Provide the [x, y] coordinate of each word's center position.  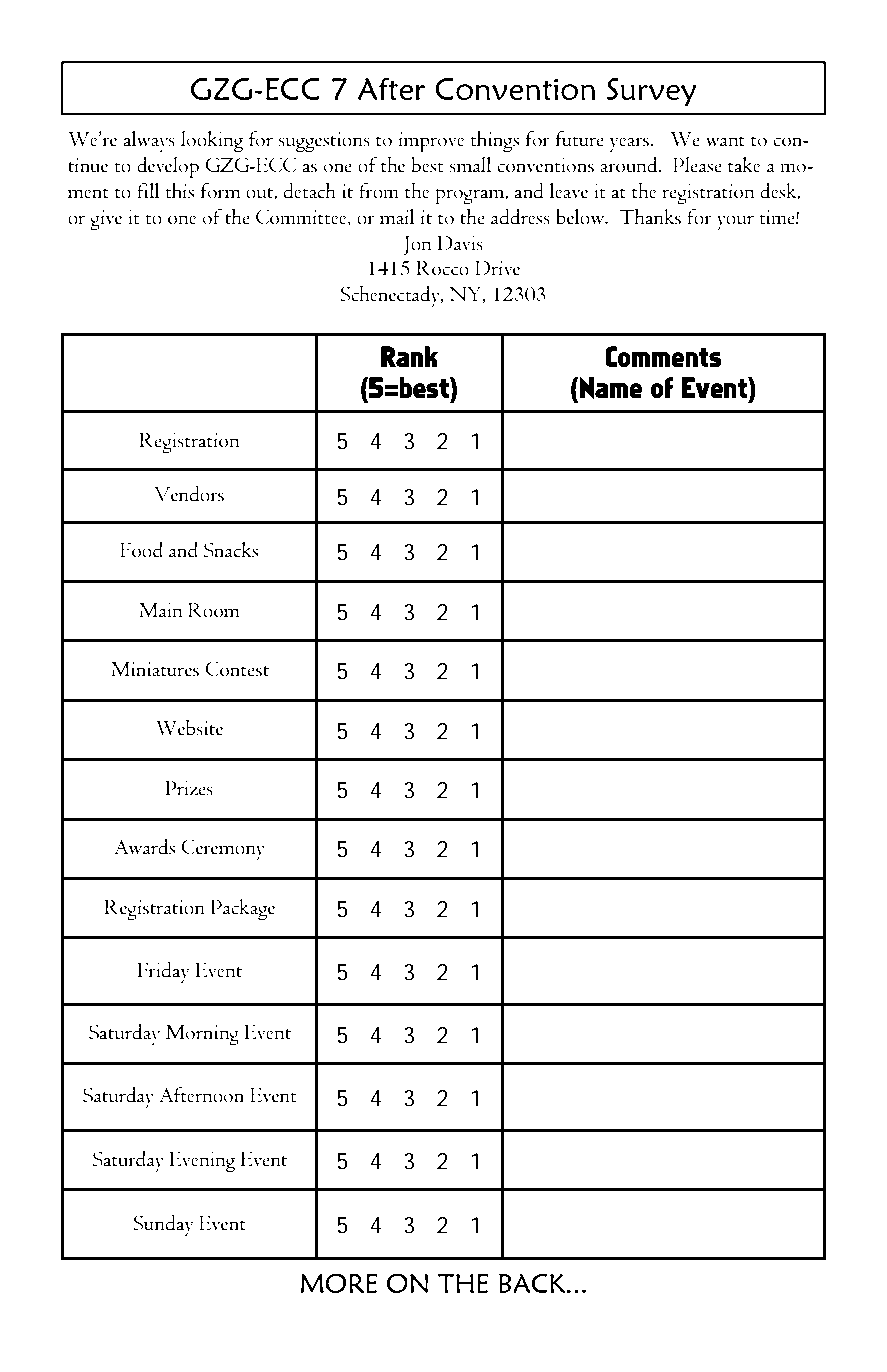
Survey [652, 92]
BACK [533, 1283]
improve [431, 142]
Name [610, 388]
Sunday [163, 1226]
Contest [237, 669]
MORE [339, 1283]
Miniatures [155, 669]
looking [212, 142]
